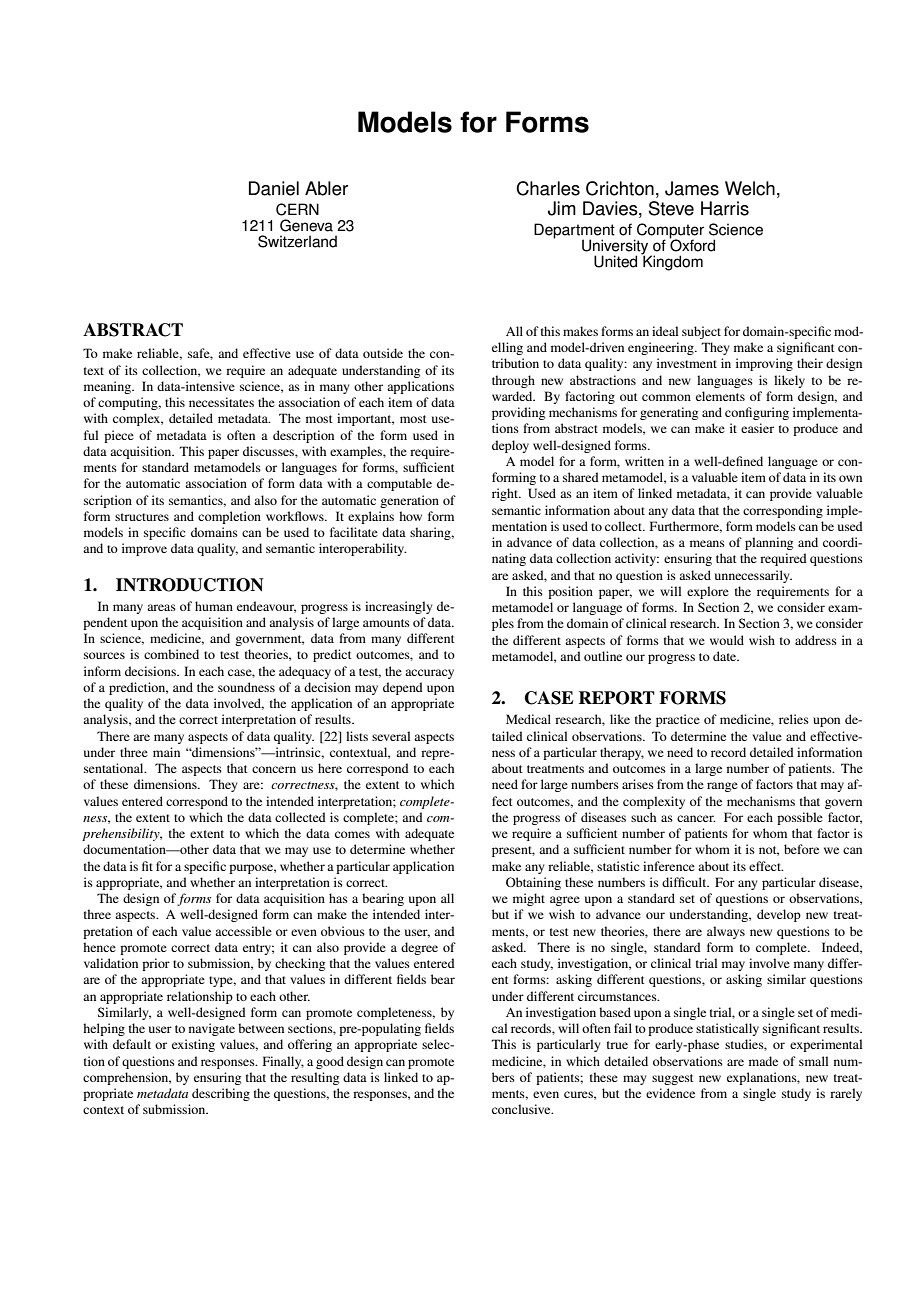 Image resolution: width=924 pixels, height=1308 pixels. Describe the element at coordinates (513, 381) in the image. I see `through` at that location.
